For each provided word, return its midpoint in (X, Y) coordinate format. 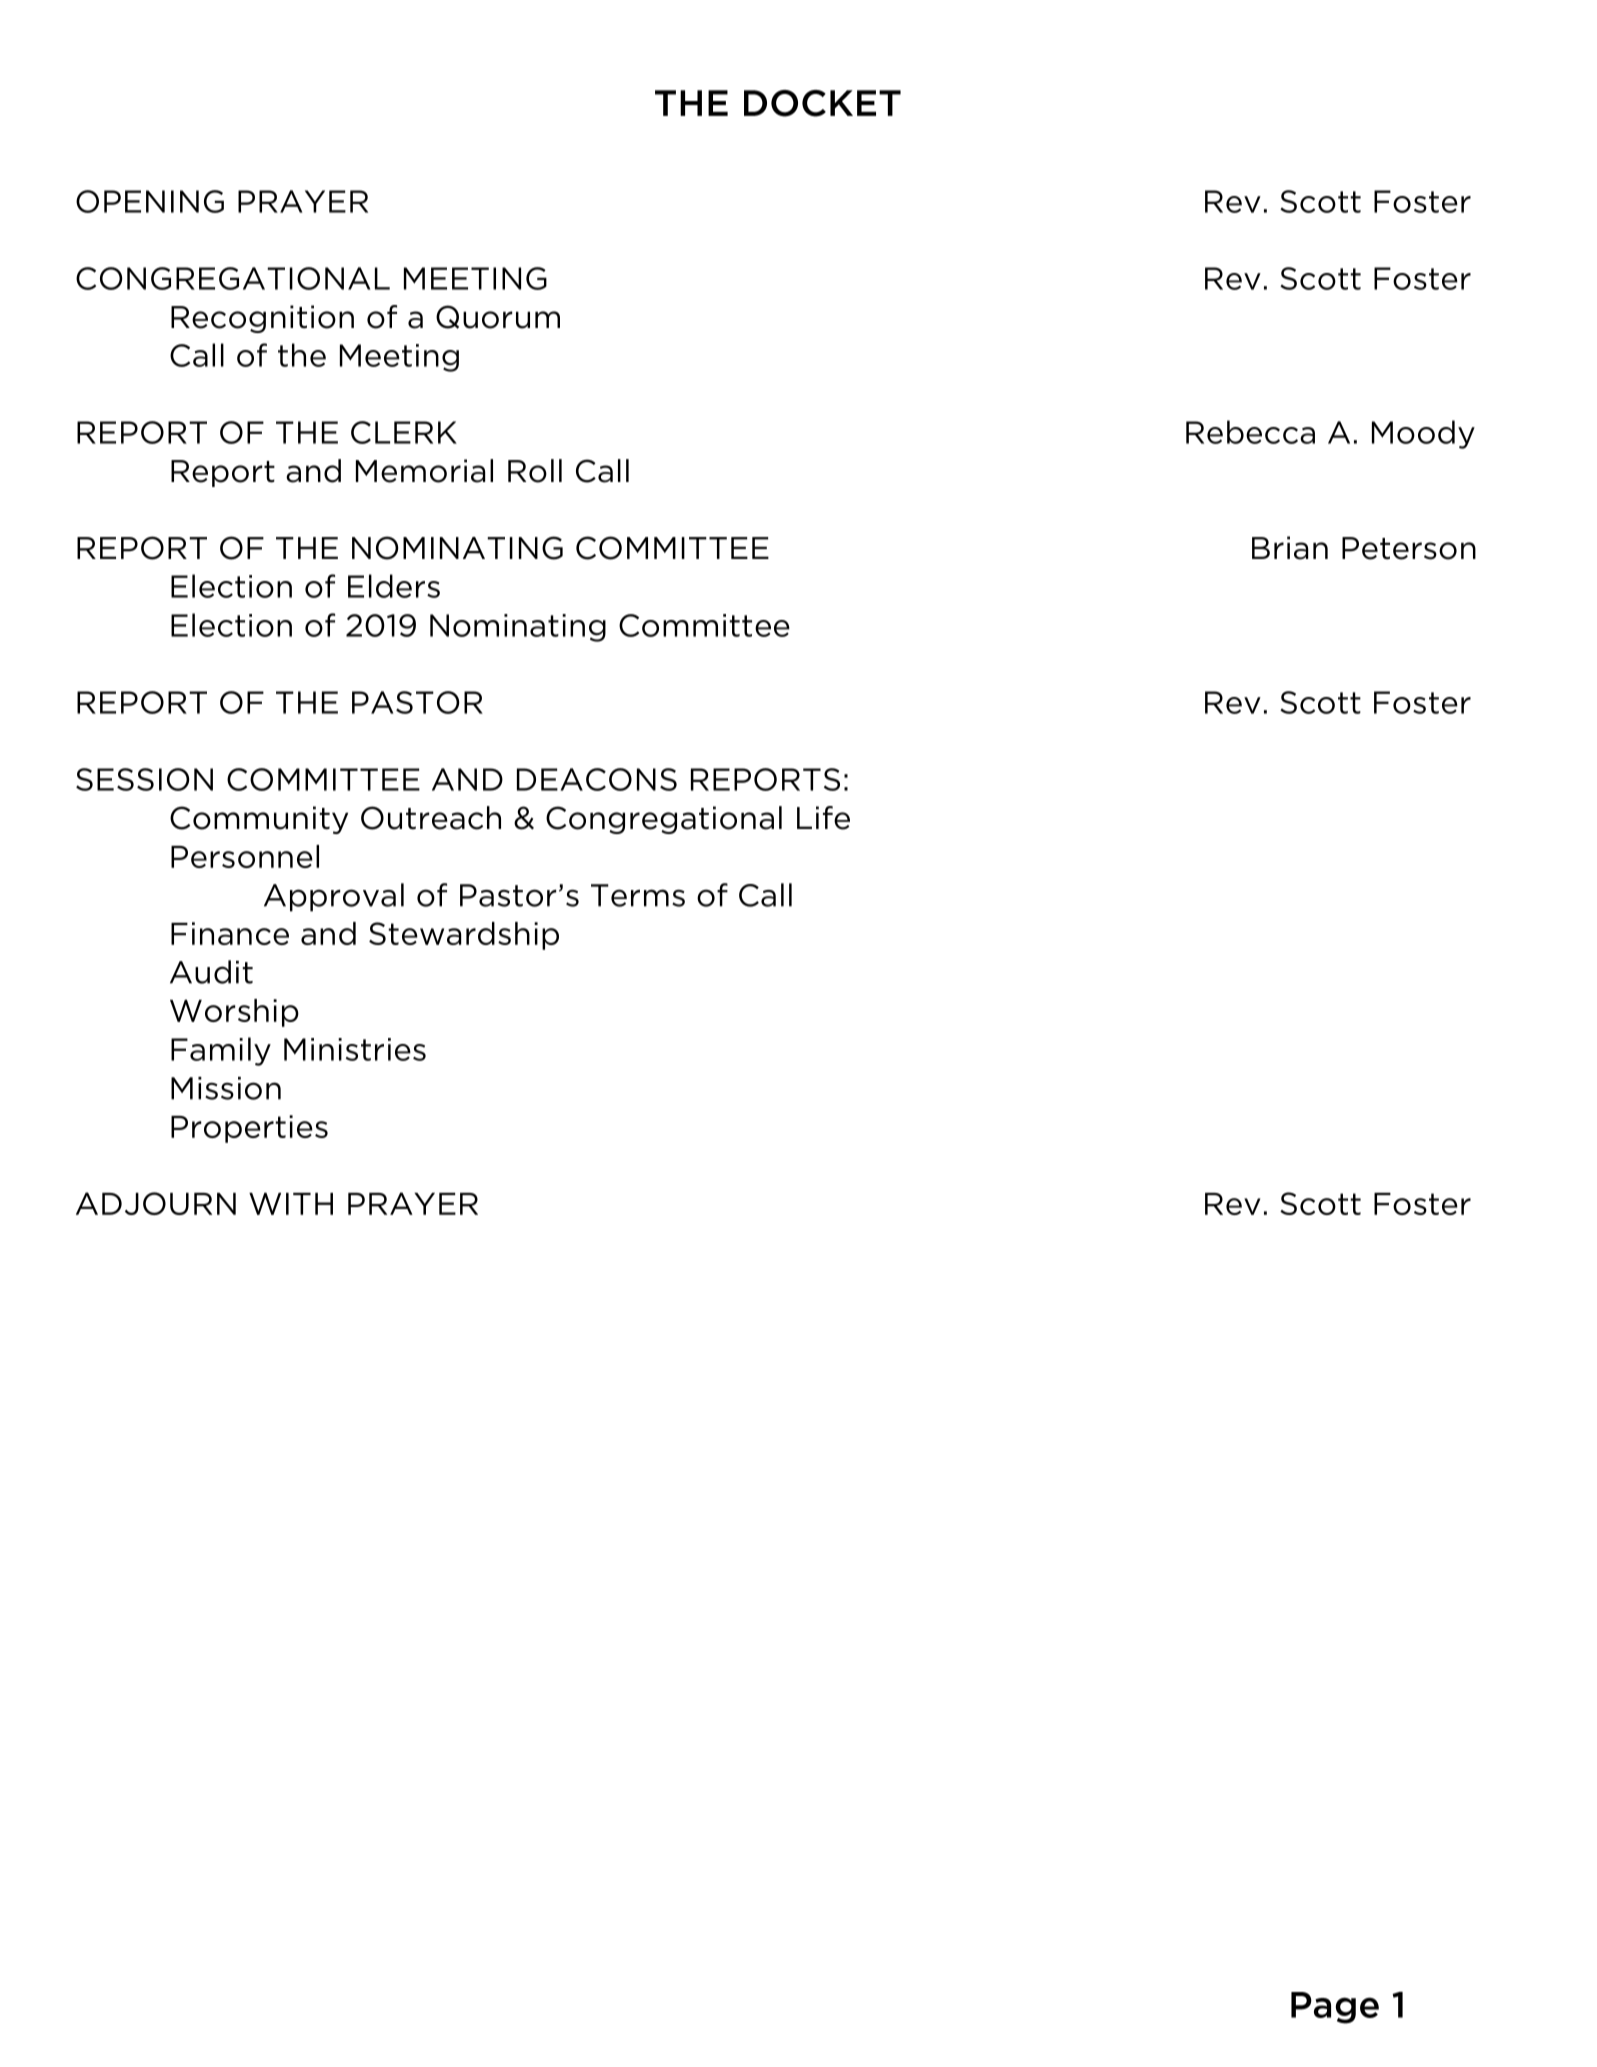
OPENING (150, 201)
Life (823, 818)
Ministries (355, 1049)
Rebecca (1250, 432)
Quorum (498, 317)
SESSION (144, 779)
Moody (1423, 434)
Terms (638, 895)
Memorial (424, 471)
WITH (291, 1203)
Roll (535, 471)
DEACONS (597, 779)
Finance (230, 933)
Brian (1290, 548)
